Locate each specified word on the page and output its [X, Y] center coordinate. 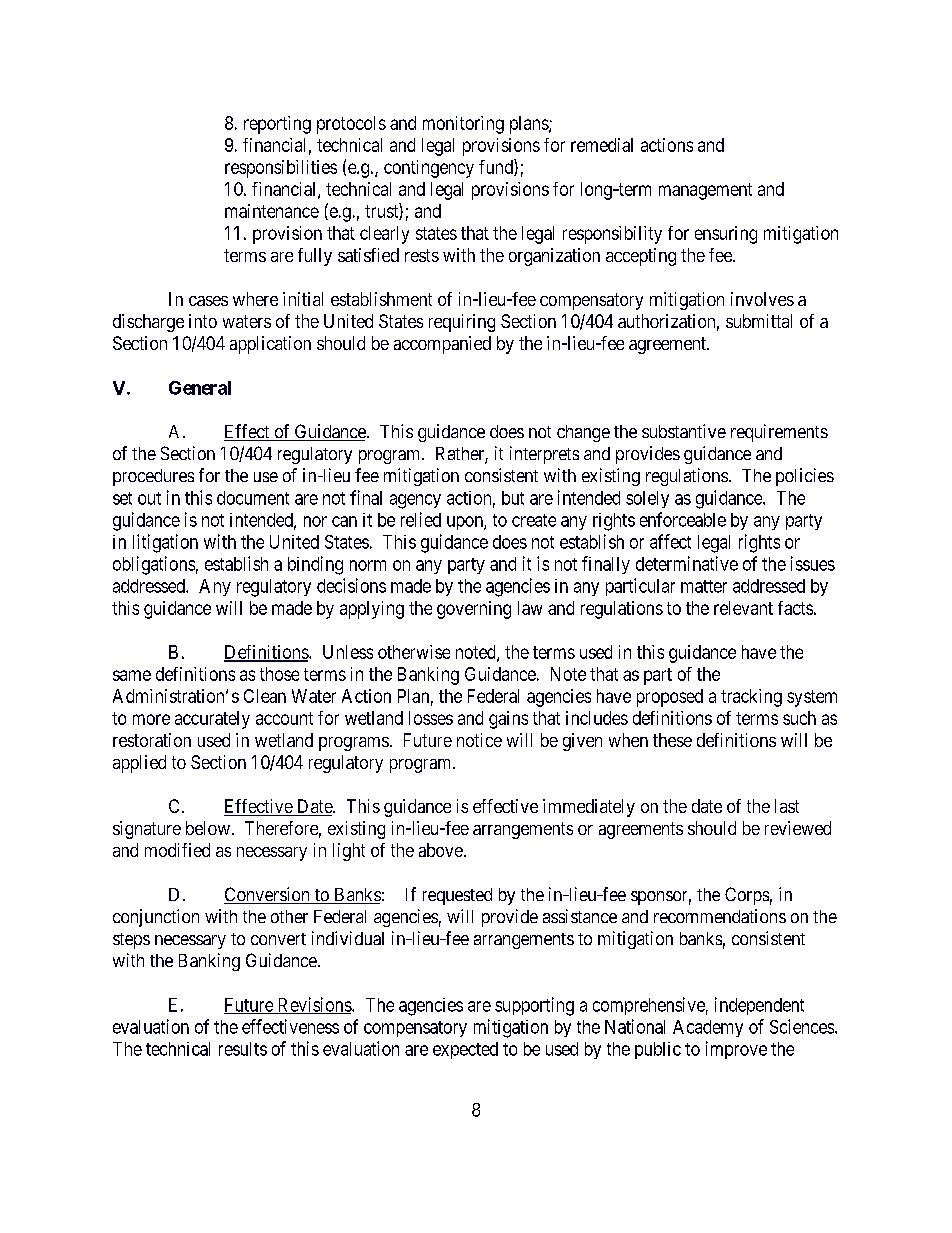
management [705, 191]
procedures [153, 477]
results [243, 1049]
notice [479, 740]
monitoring [463, 125]
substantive [684, 431]
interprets [544, 455]
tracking [751, 698]
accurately [212, 720]
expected [465, 1050]
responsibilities [281, 169]
